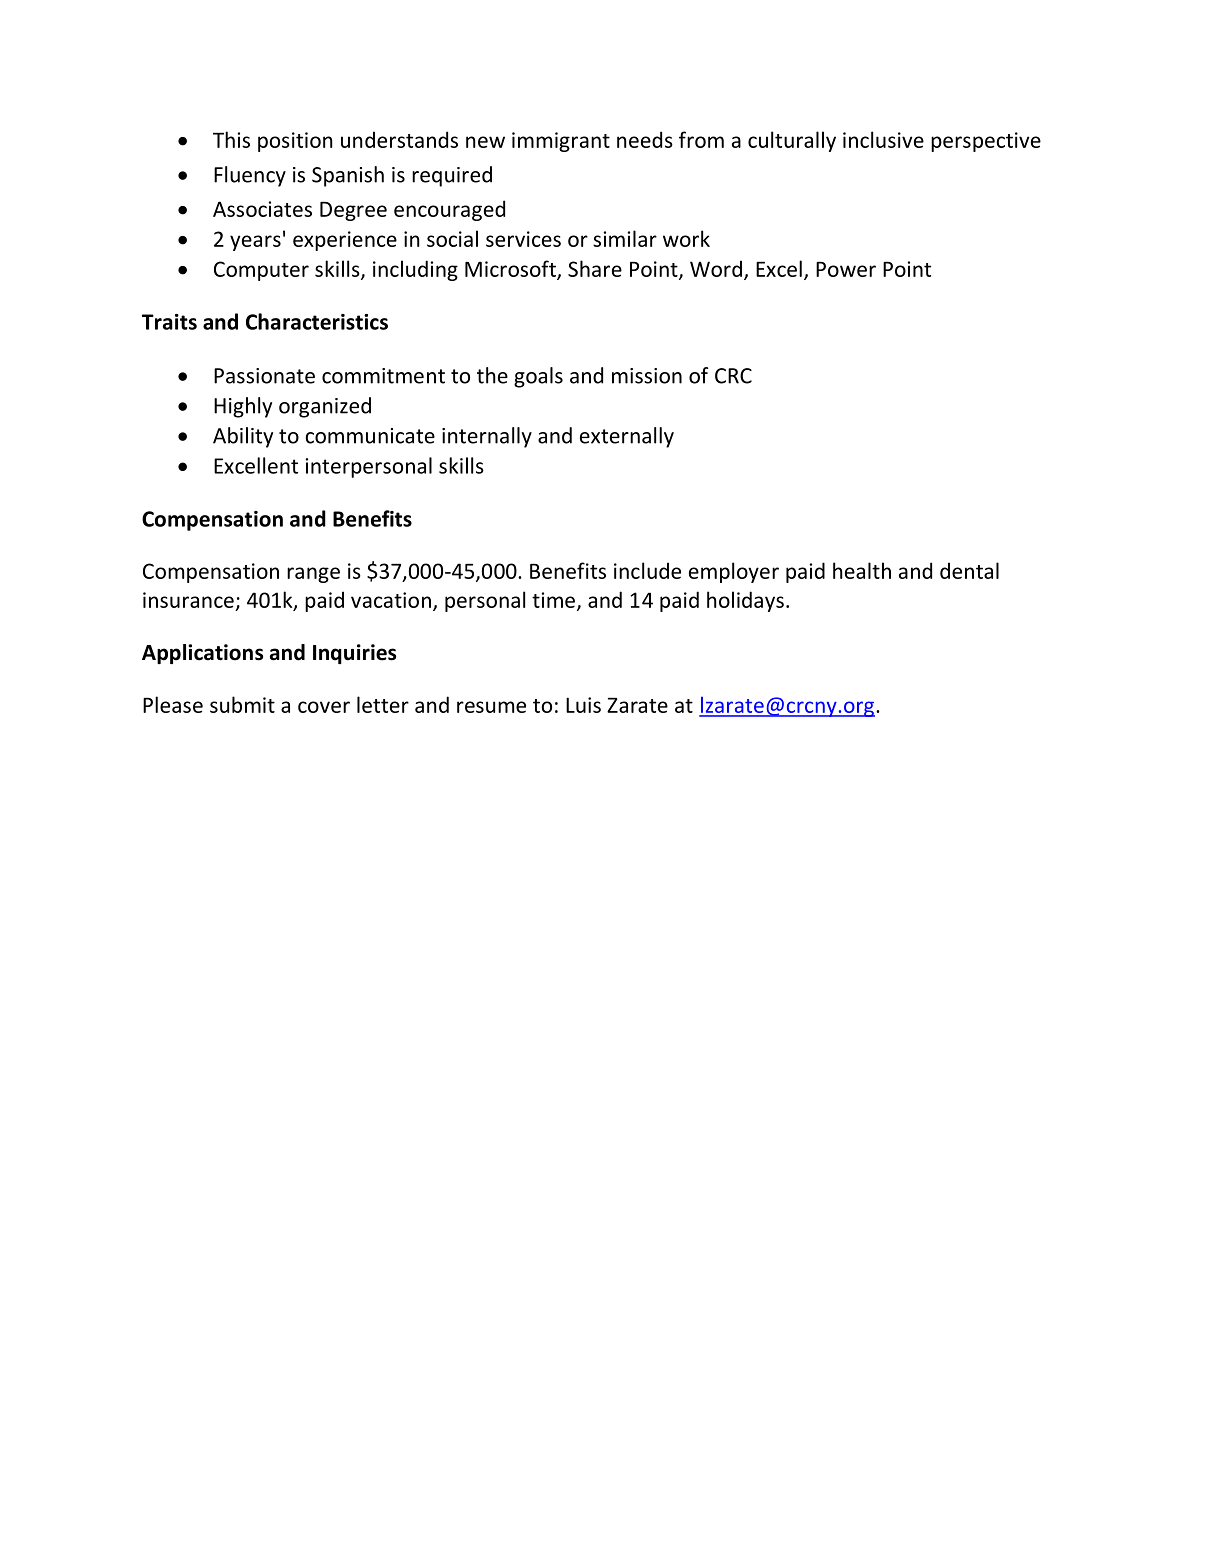 The height and width of the screenshot is (1560, 1205). I want to click on mission, so click(647, 376).
